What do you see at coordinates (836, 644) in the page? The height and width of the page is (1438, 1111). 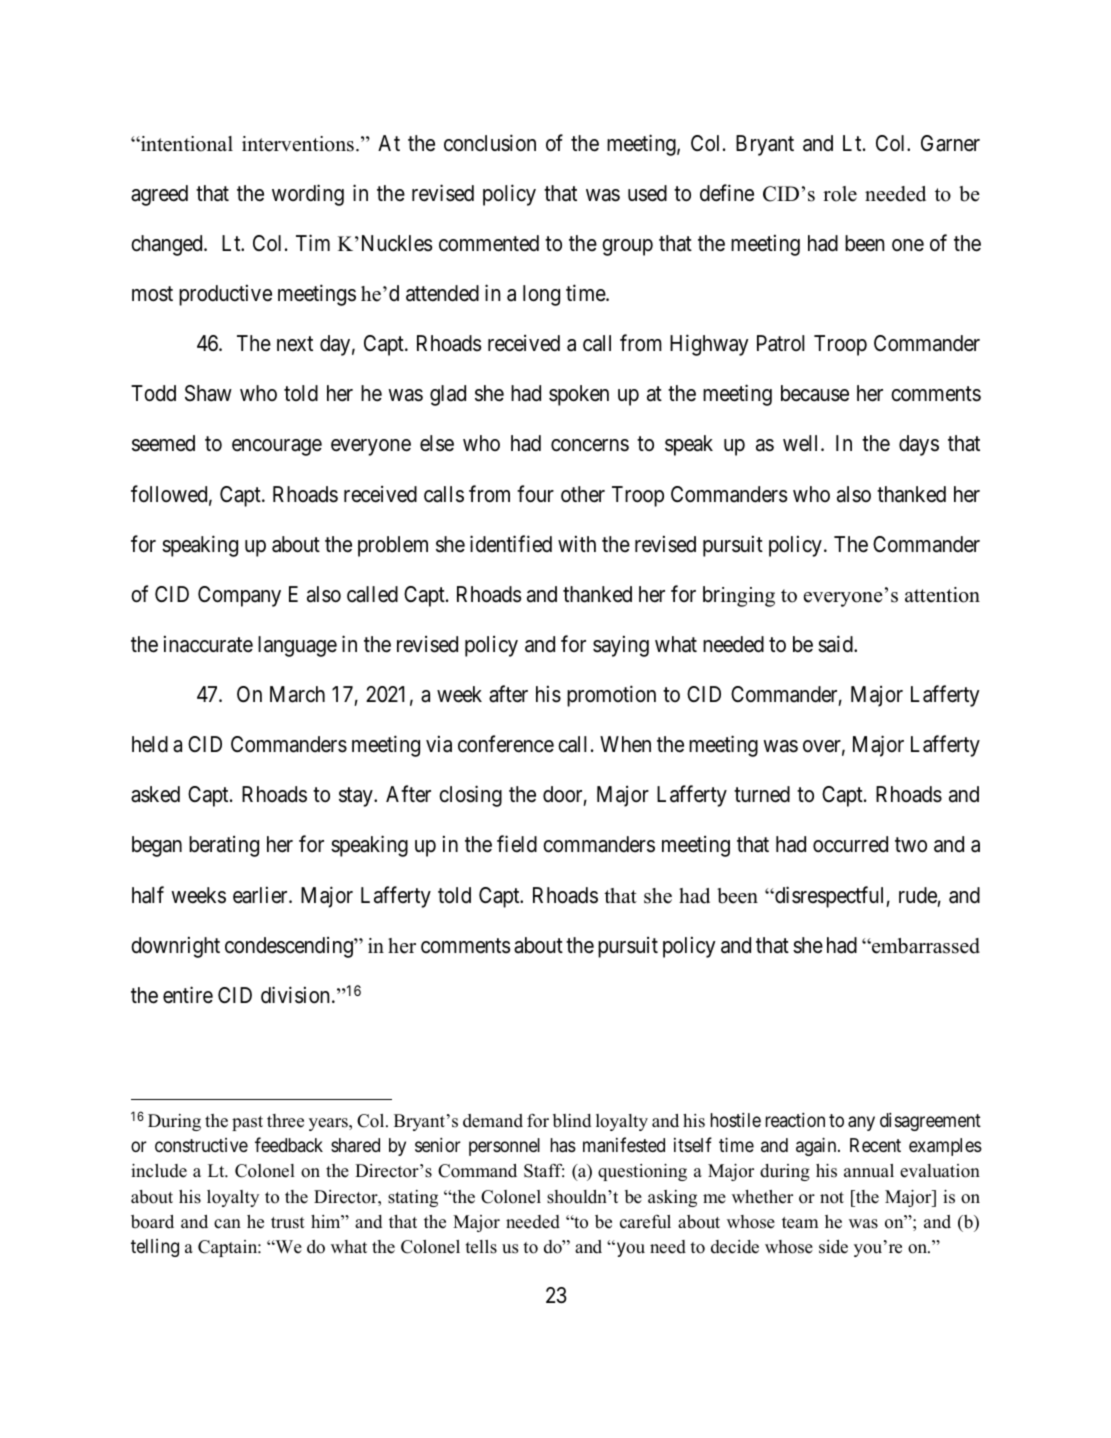 I see `said` at bounding box center [836, 644].
